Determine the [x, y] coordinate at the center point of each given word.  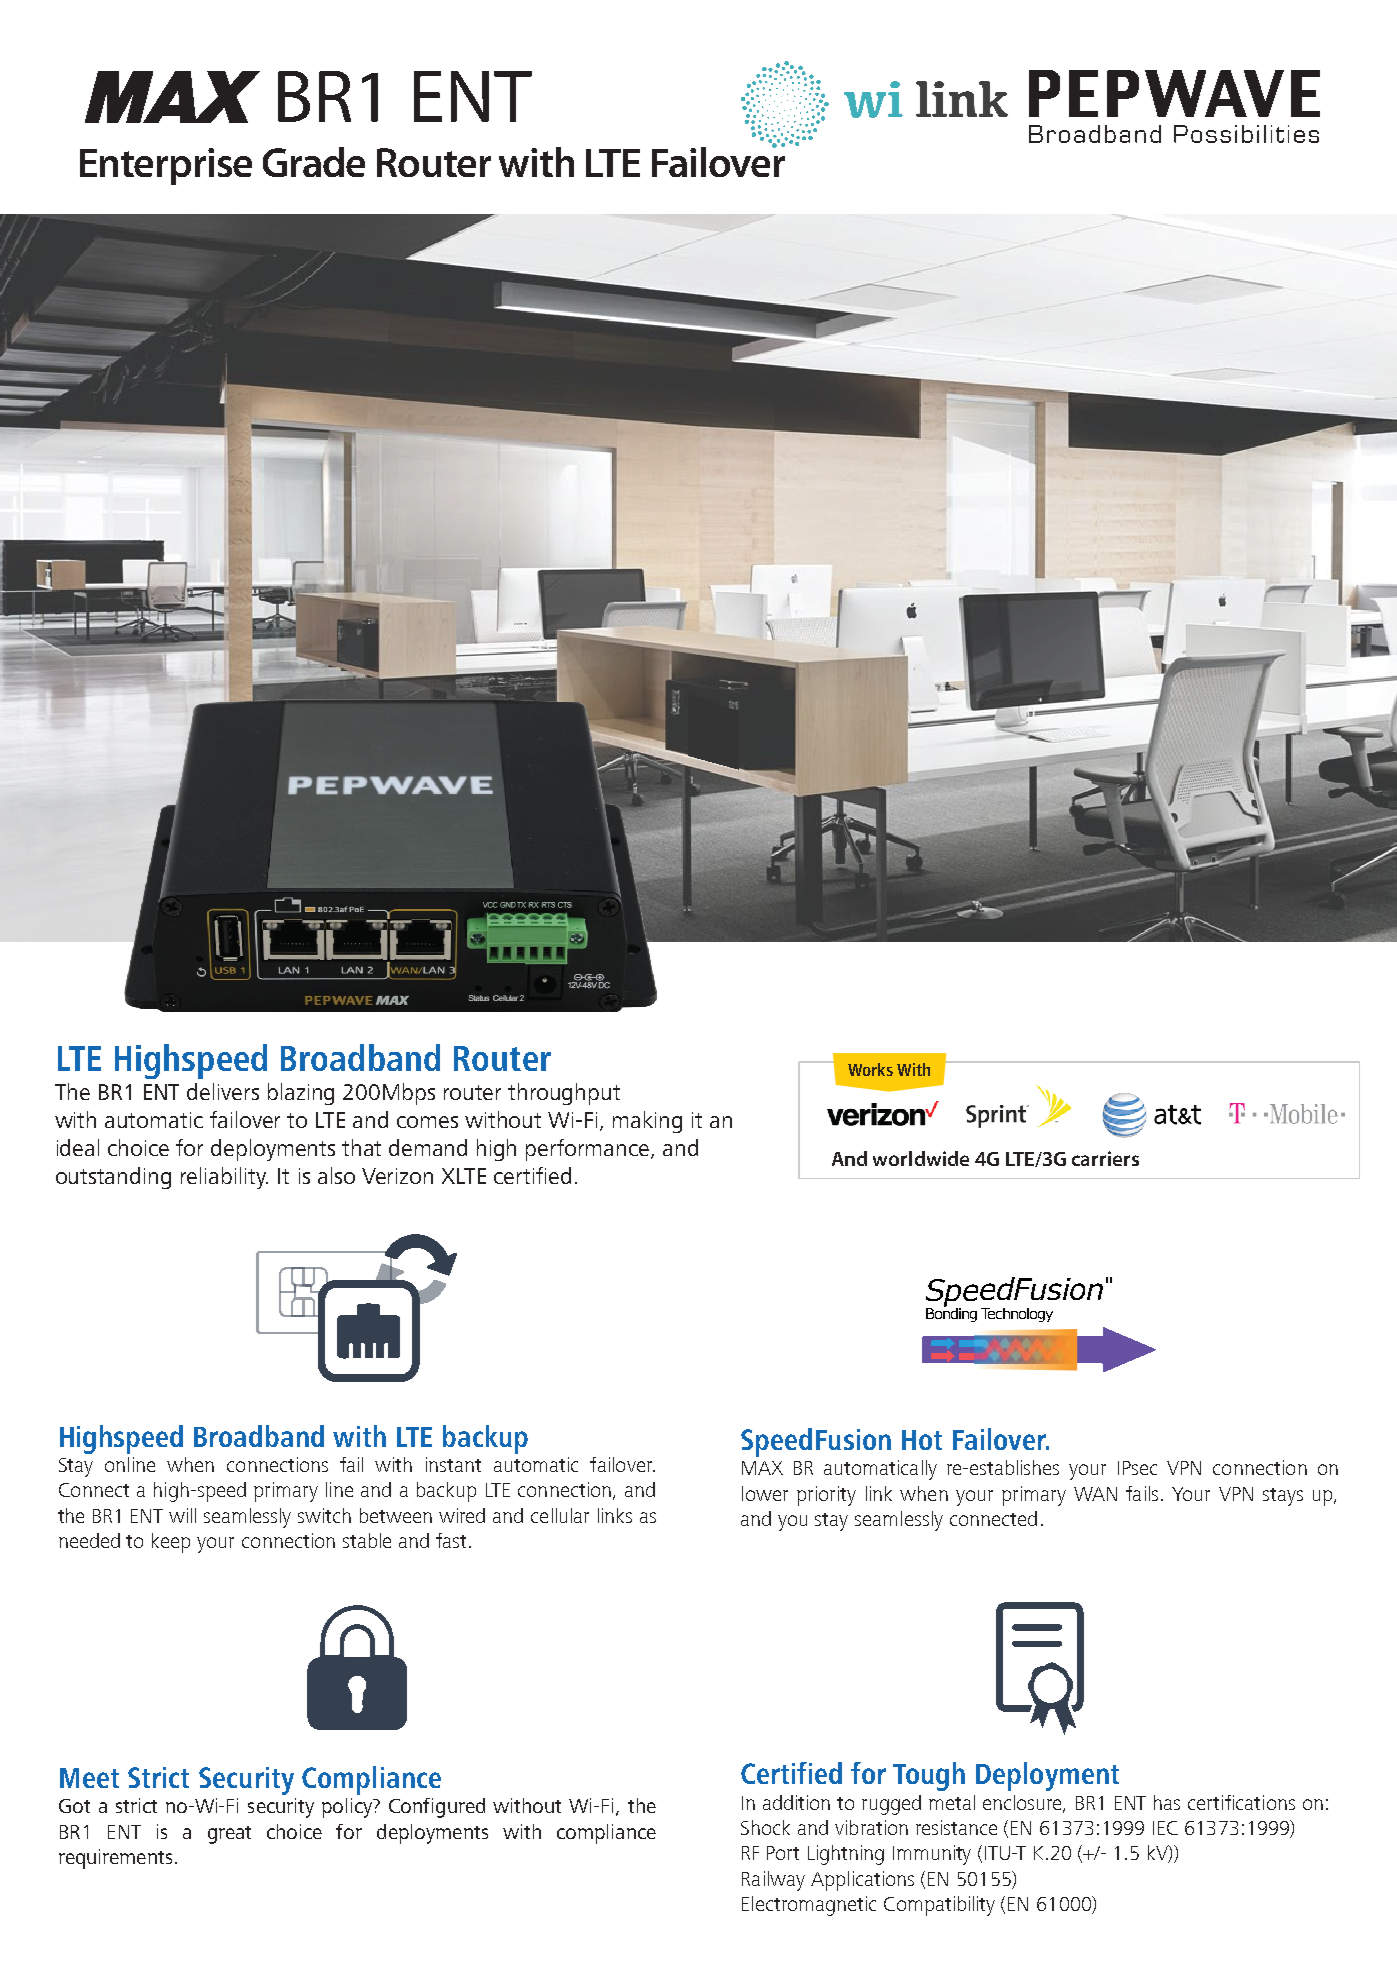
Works [870, 1069]
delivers [223, 1091]
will [182, 1515]
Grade [314, 162]
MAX [762, 1468]
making [647, 1122]
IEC [1165, 1828]
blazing [301, 1094]
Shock [765, 1827]
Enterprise [166, 166]
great [229, 1835]
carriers [1105, 1158]
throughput [564, 1094]
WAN [1095, 1494]
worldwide [921, 1158]
